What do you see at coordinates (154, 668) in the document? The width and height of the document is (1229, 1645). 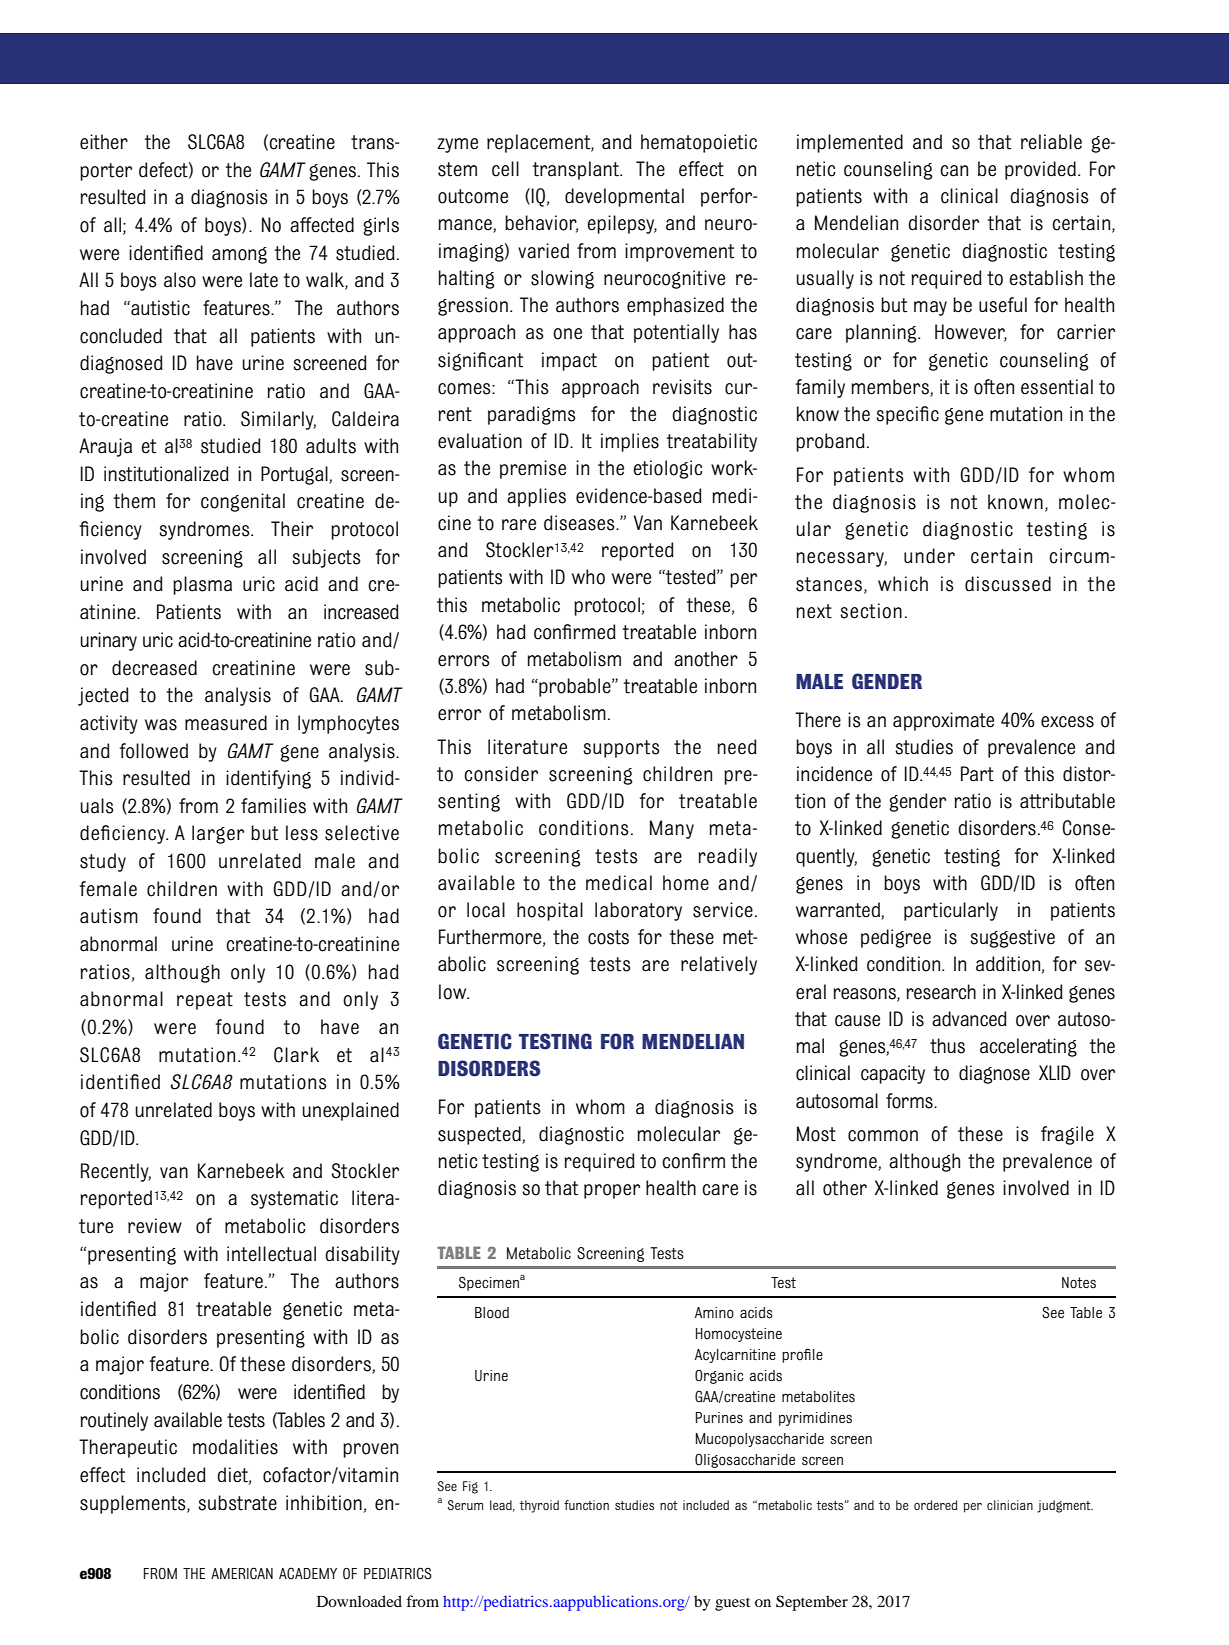 I see `decreased` at bounding box center [154, 668].
